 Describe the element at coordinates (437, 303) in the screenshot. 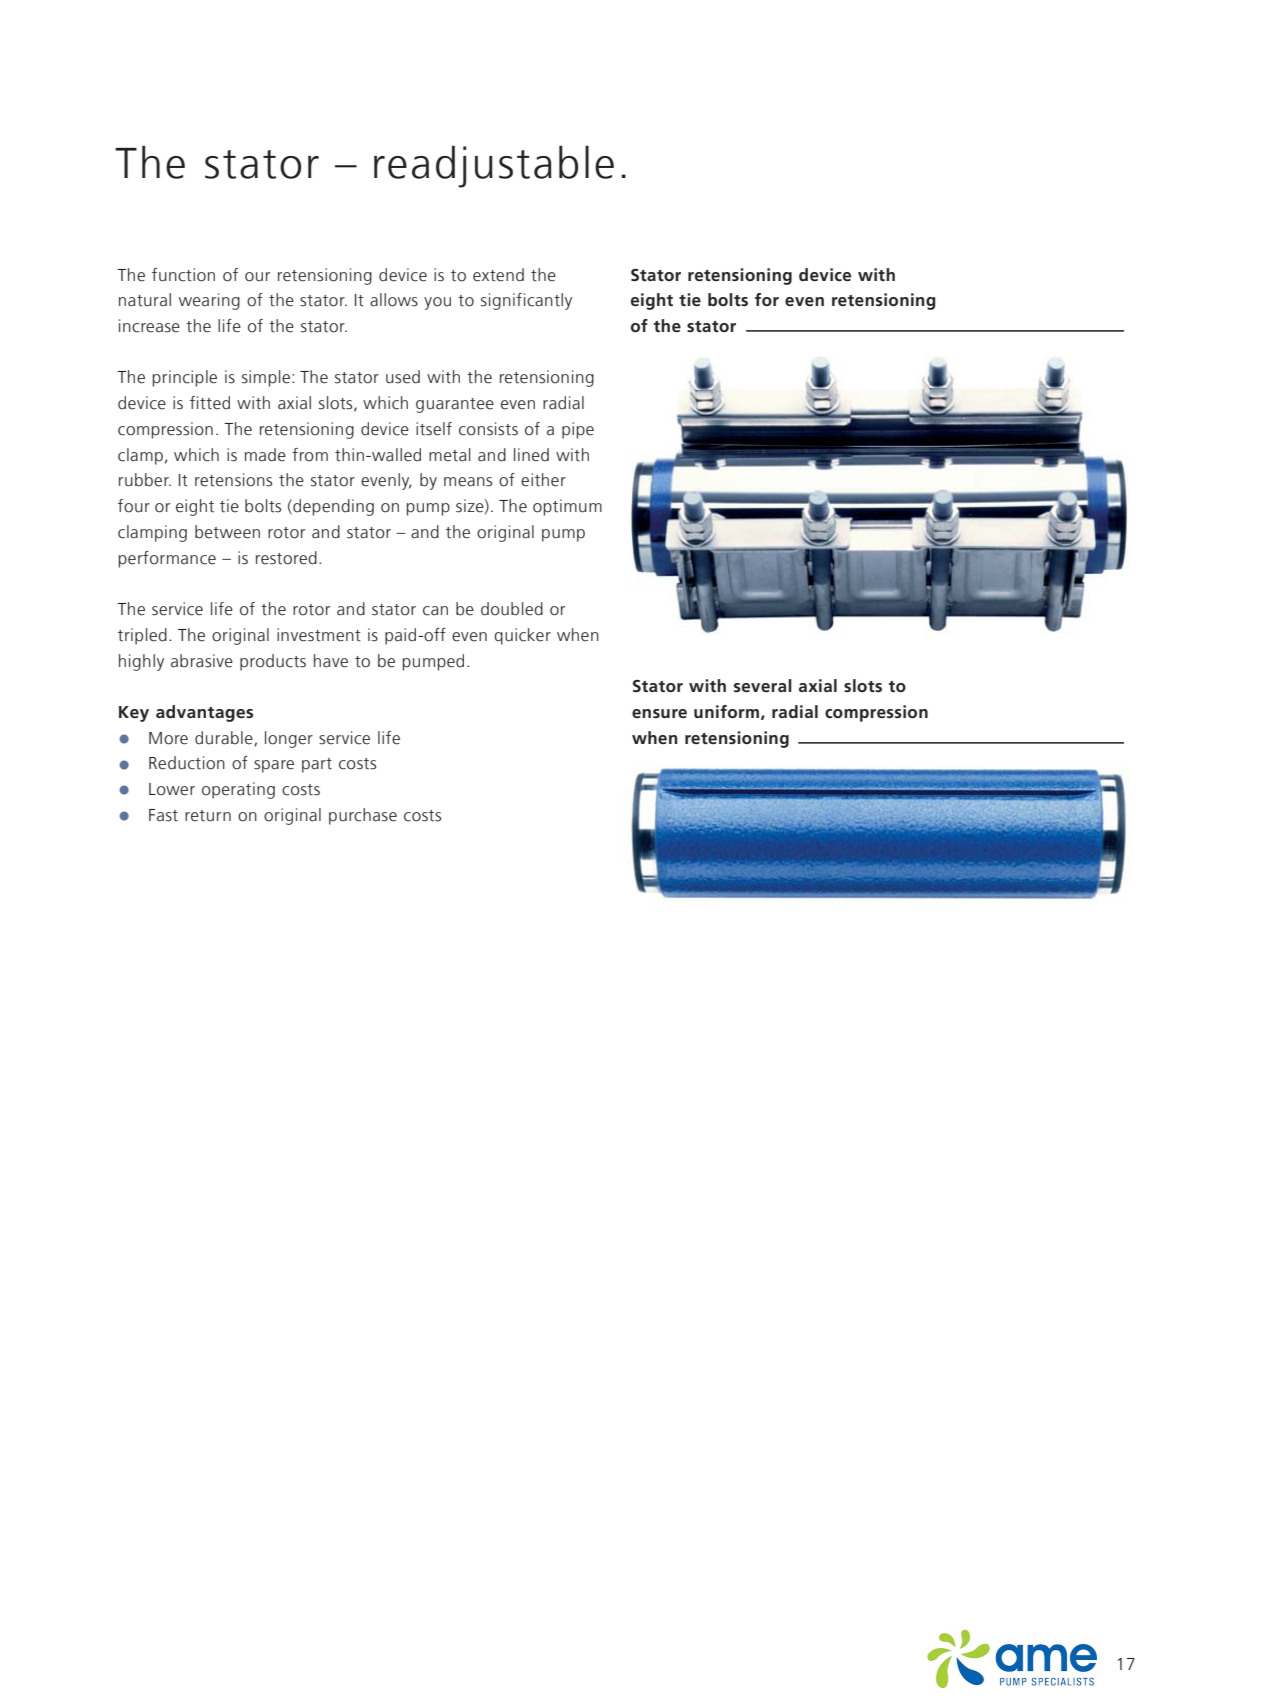

I see `you` at that location.
